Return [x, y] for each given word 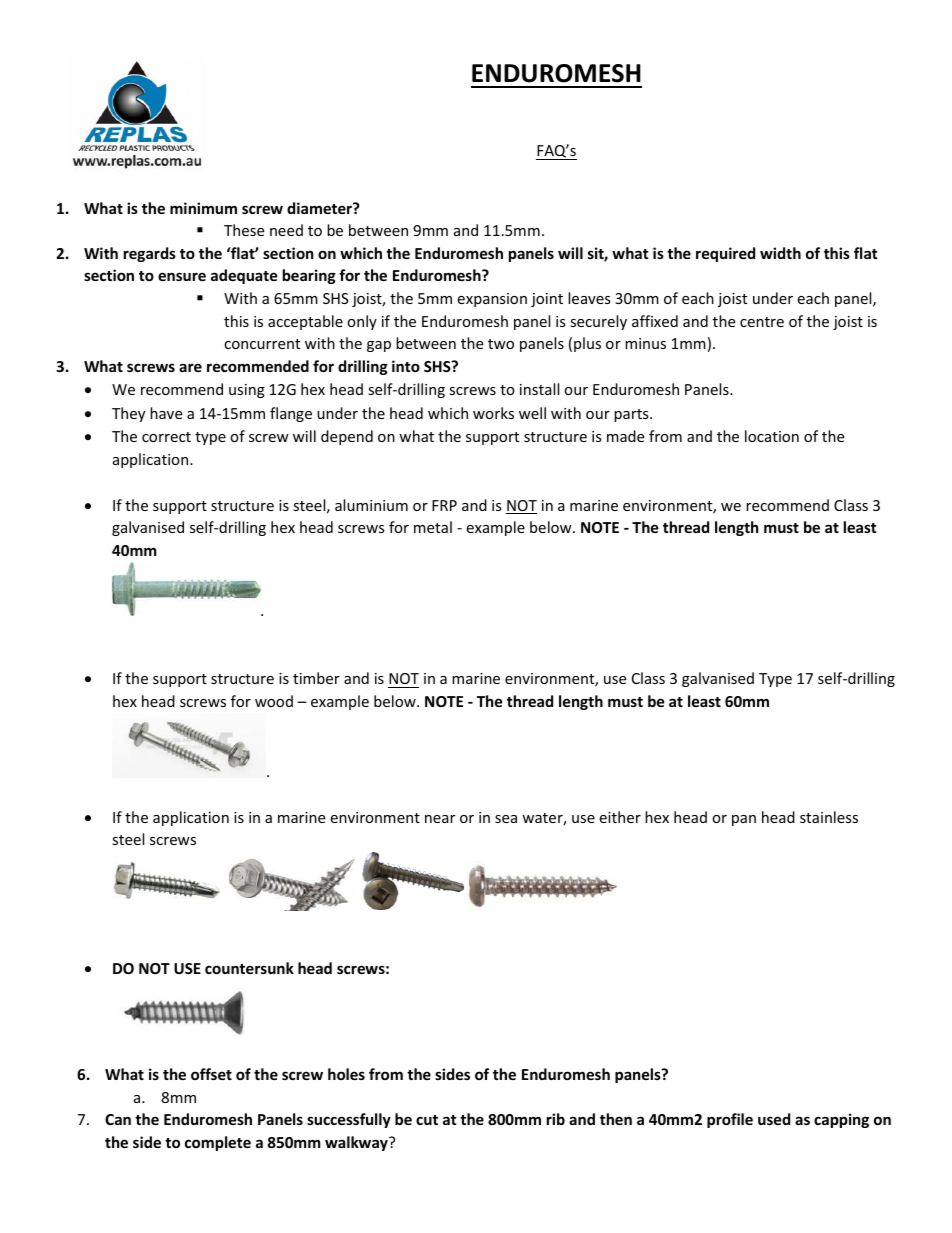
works [493, 413]
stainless [829, 817]
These [244, 230]
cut [427, 1120]
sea [506, 819]
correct [166, 437]
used [774, 1119]
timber [316, 678]
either [620, 817]
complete [218, 1143]
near [440, 819]
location [772, 436]
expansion [492, 300]
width [780, 253]
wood [274, 701]
